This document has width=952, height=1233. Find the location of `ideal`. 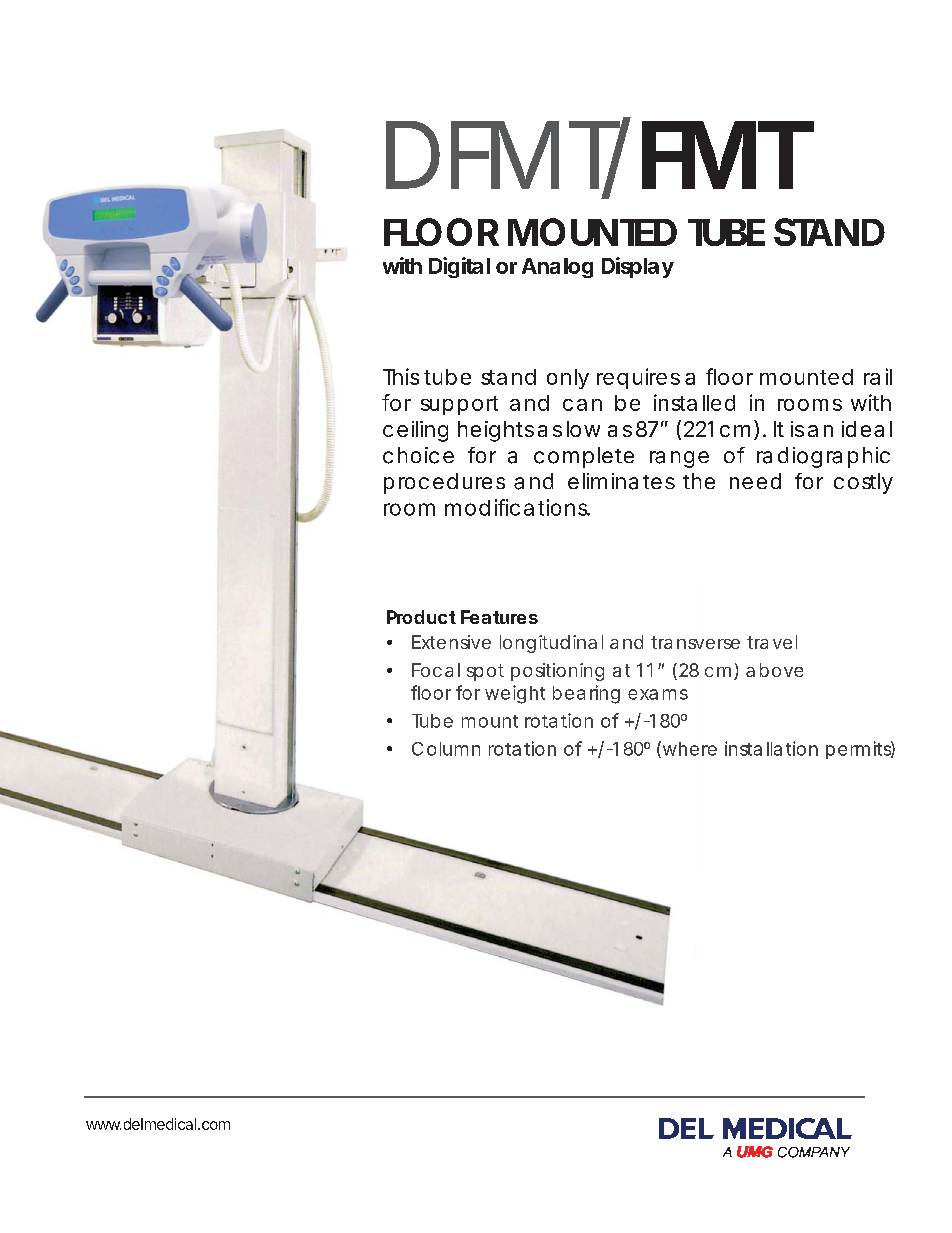

ideal is located at coordinates (867, 429).
